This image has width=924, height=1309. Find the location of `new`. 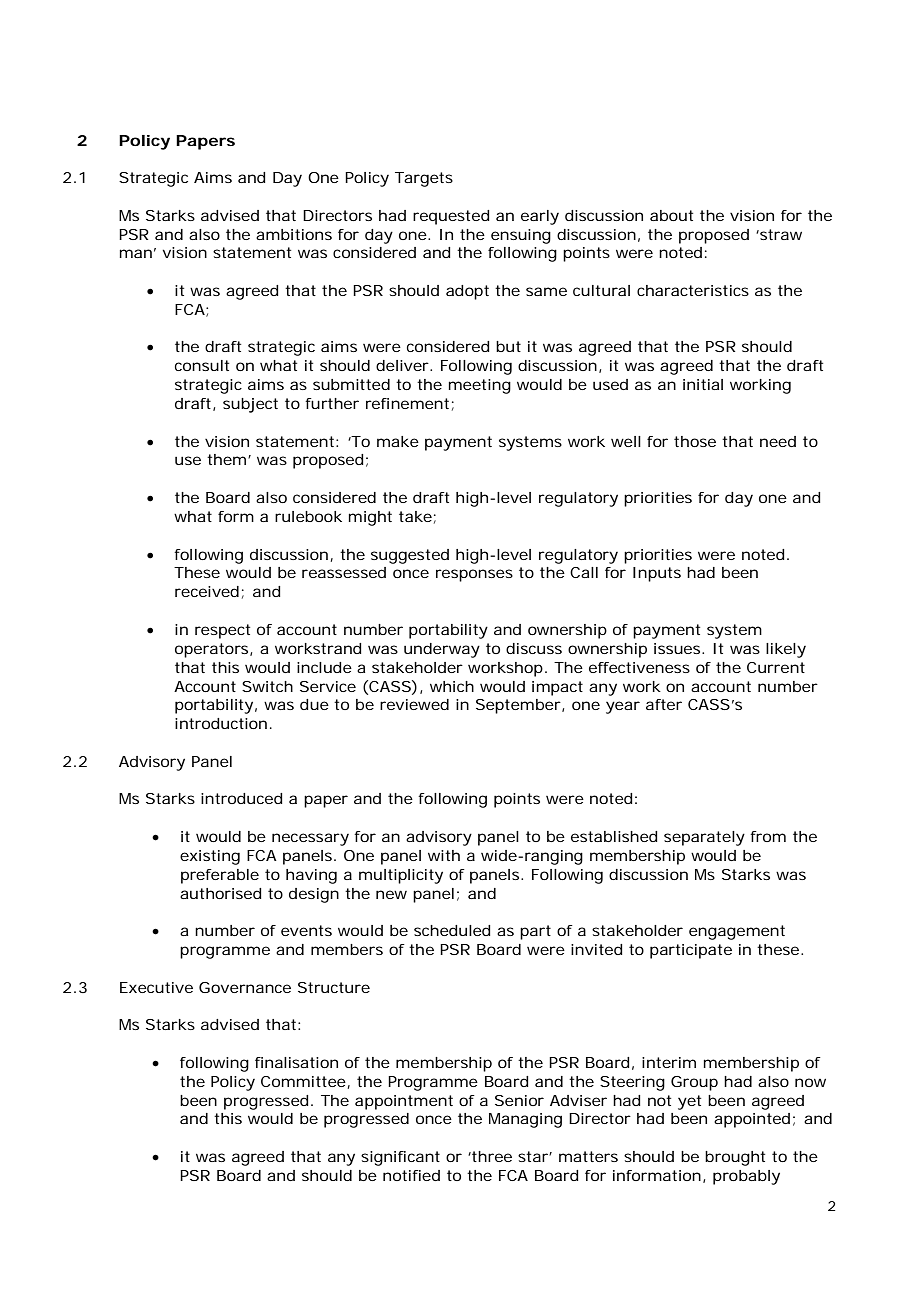

new is located at coordinates (391, 894).
